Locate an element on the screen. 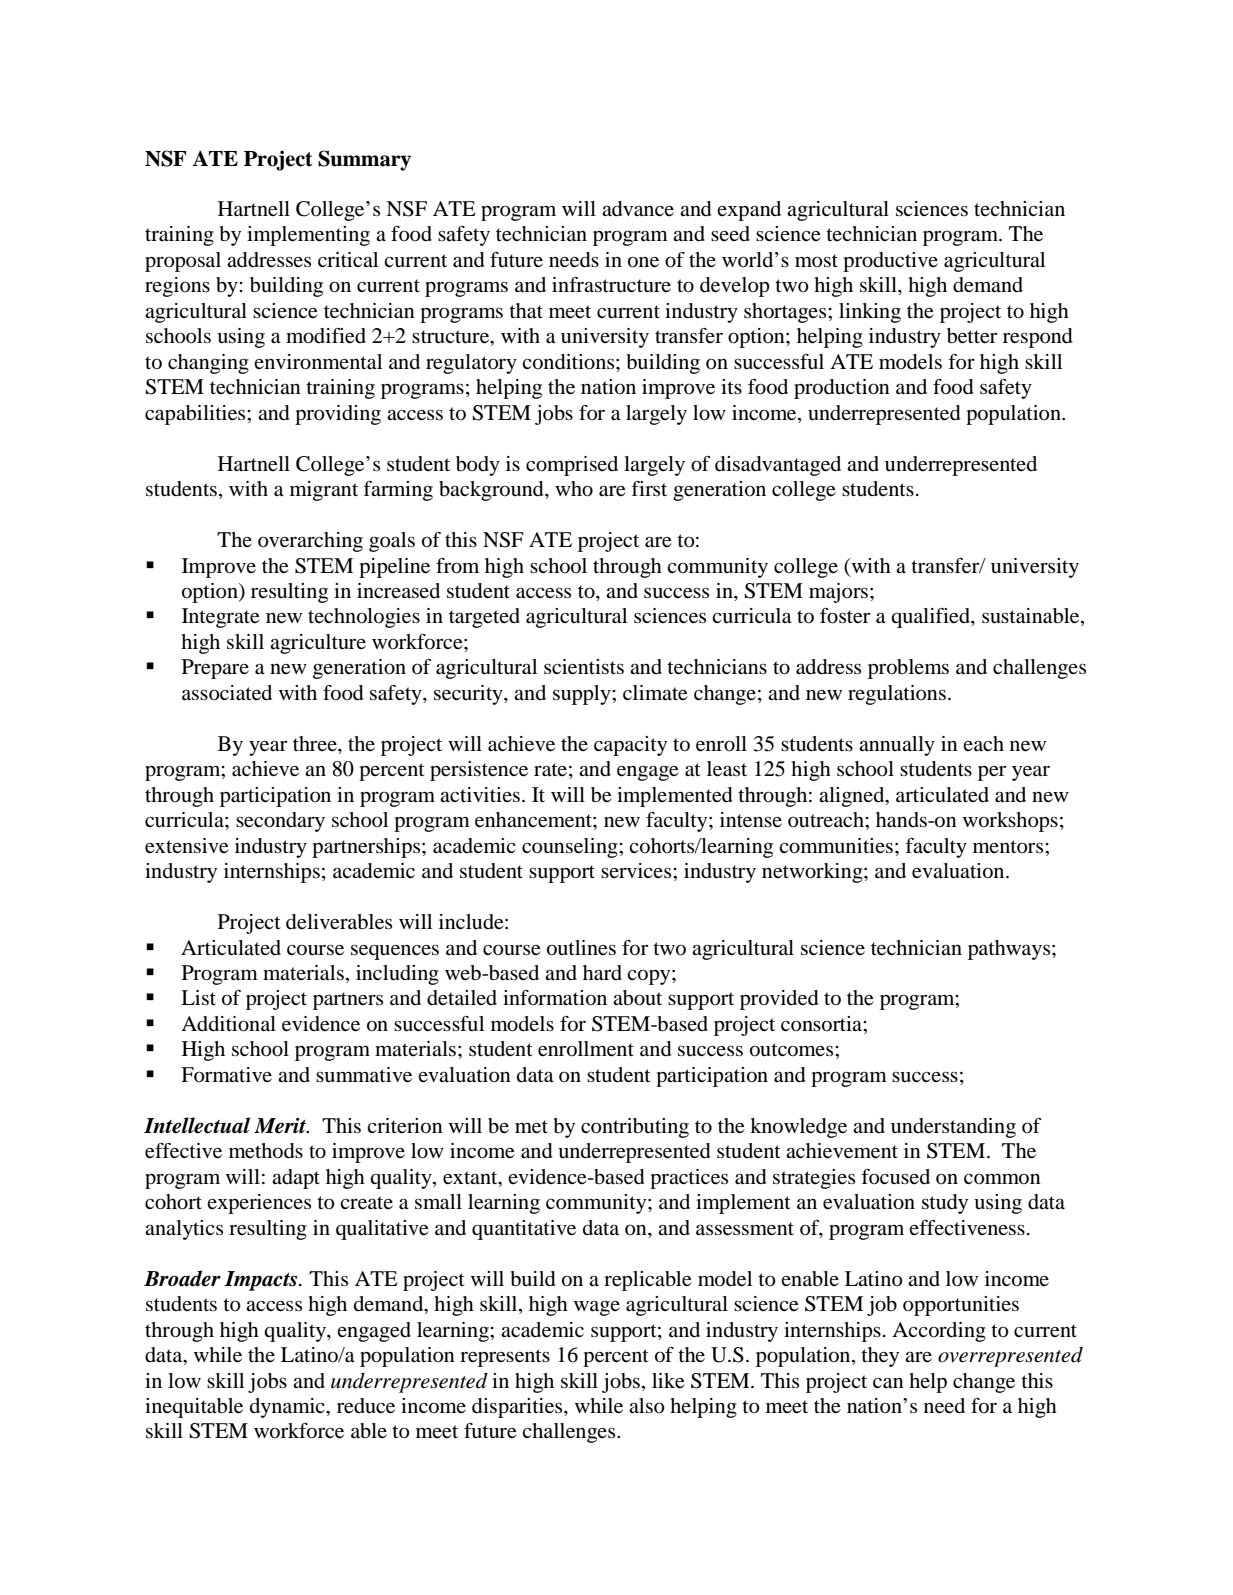 The width and height of the screenshot is (1233, 1595). Formative is located at coordinates (226, 1075).
